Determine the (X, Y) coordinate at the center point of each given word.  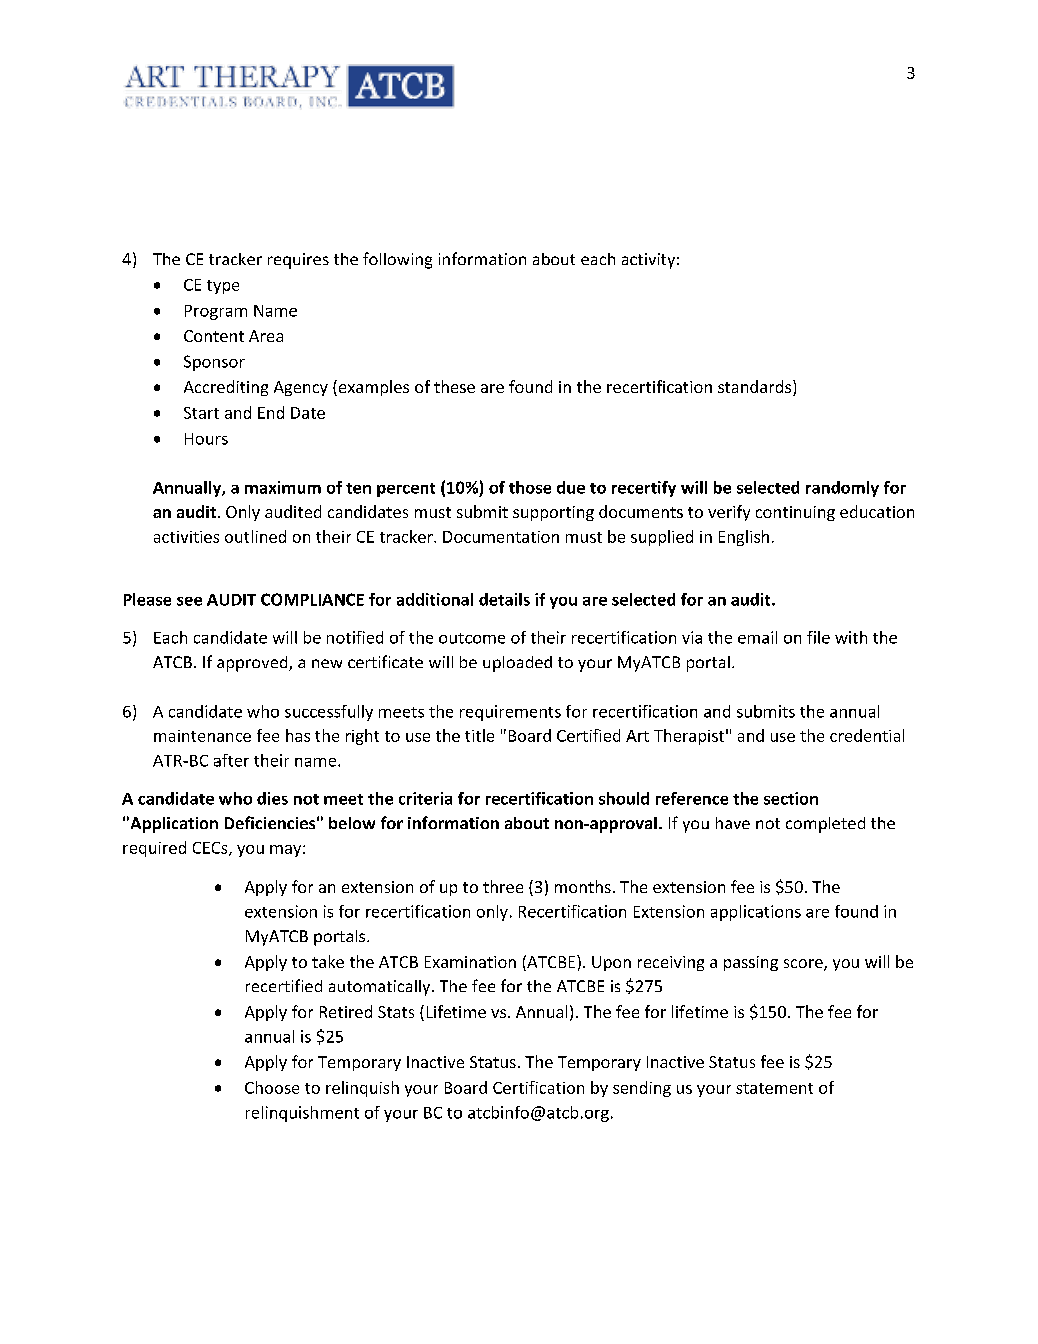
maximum (283, 487)
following (397, 260)
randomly (842, 489)
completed (825, 825)
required (154, 849)
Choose (272, 1087)
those (530, 487)
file (818, 637)
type (223, 287)
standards (756, 388)
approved (253, 664)
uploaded (517, 664)
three (503, 886)
